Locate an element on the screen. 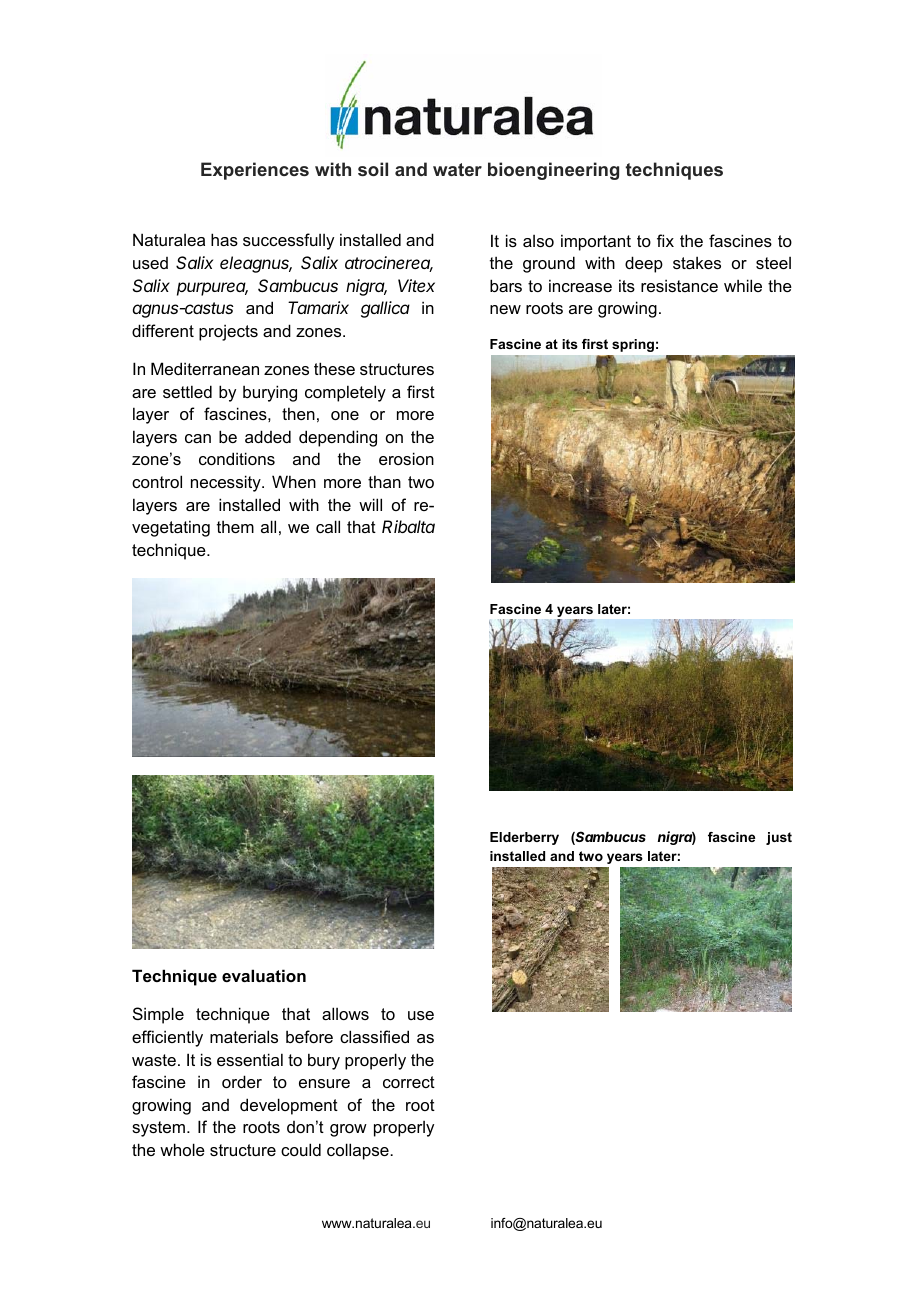  spring is located at coordinates (633, 345).
